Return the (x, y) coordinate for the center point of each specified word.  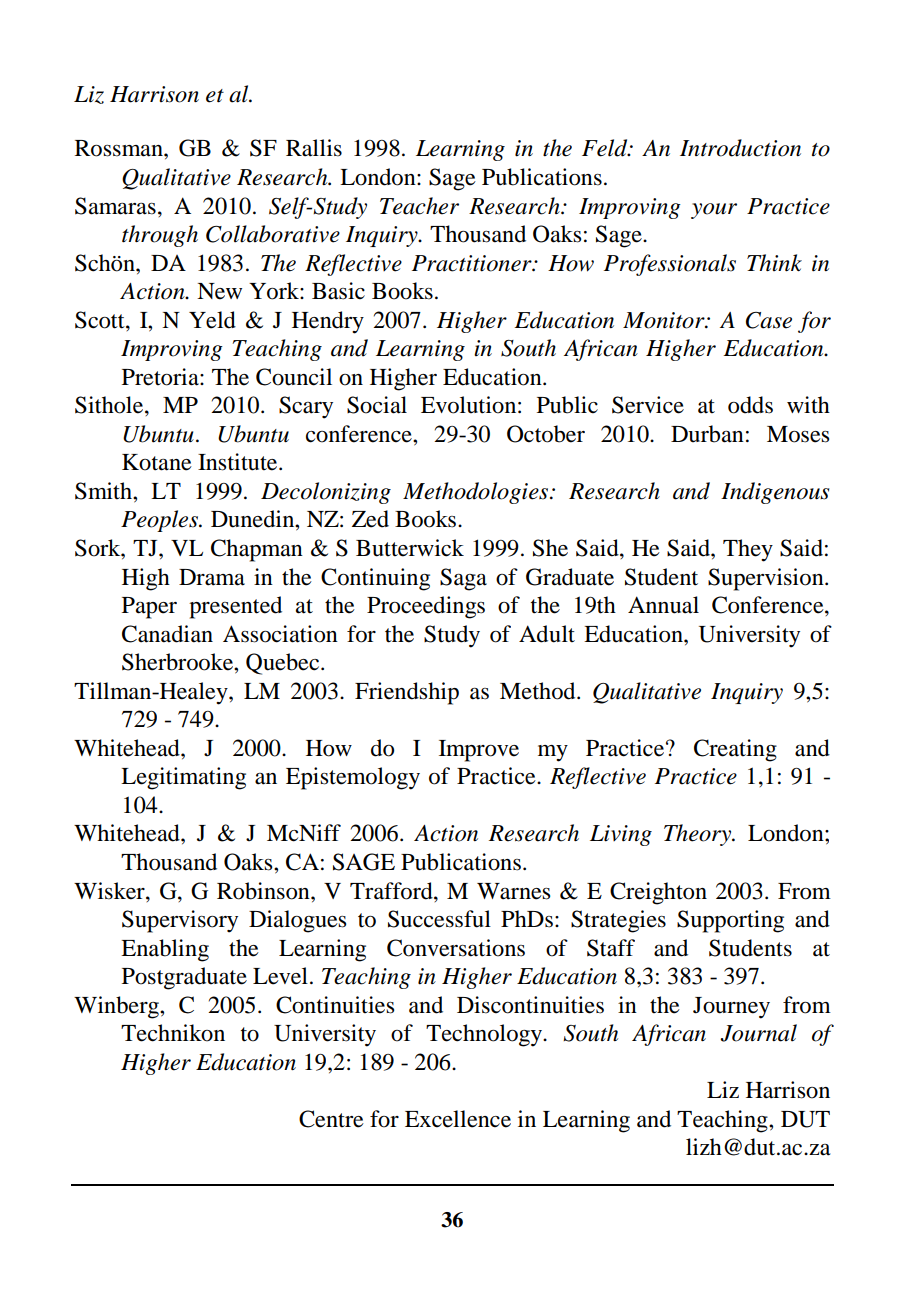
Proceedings (426, 607)
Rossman (120, 148)
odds (750, 405)
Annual (663, 605)
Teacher (419, 206)
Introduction (740, 148)
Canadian (167, 634)
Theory (699, 835)
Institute (239, 462)
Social (377, 405)
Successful (439, 919)
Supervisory (180, 921)
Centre (331, 1119)
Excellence (458, 1119)
